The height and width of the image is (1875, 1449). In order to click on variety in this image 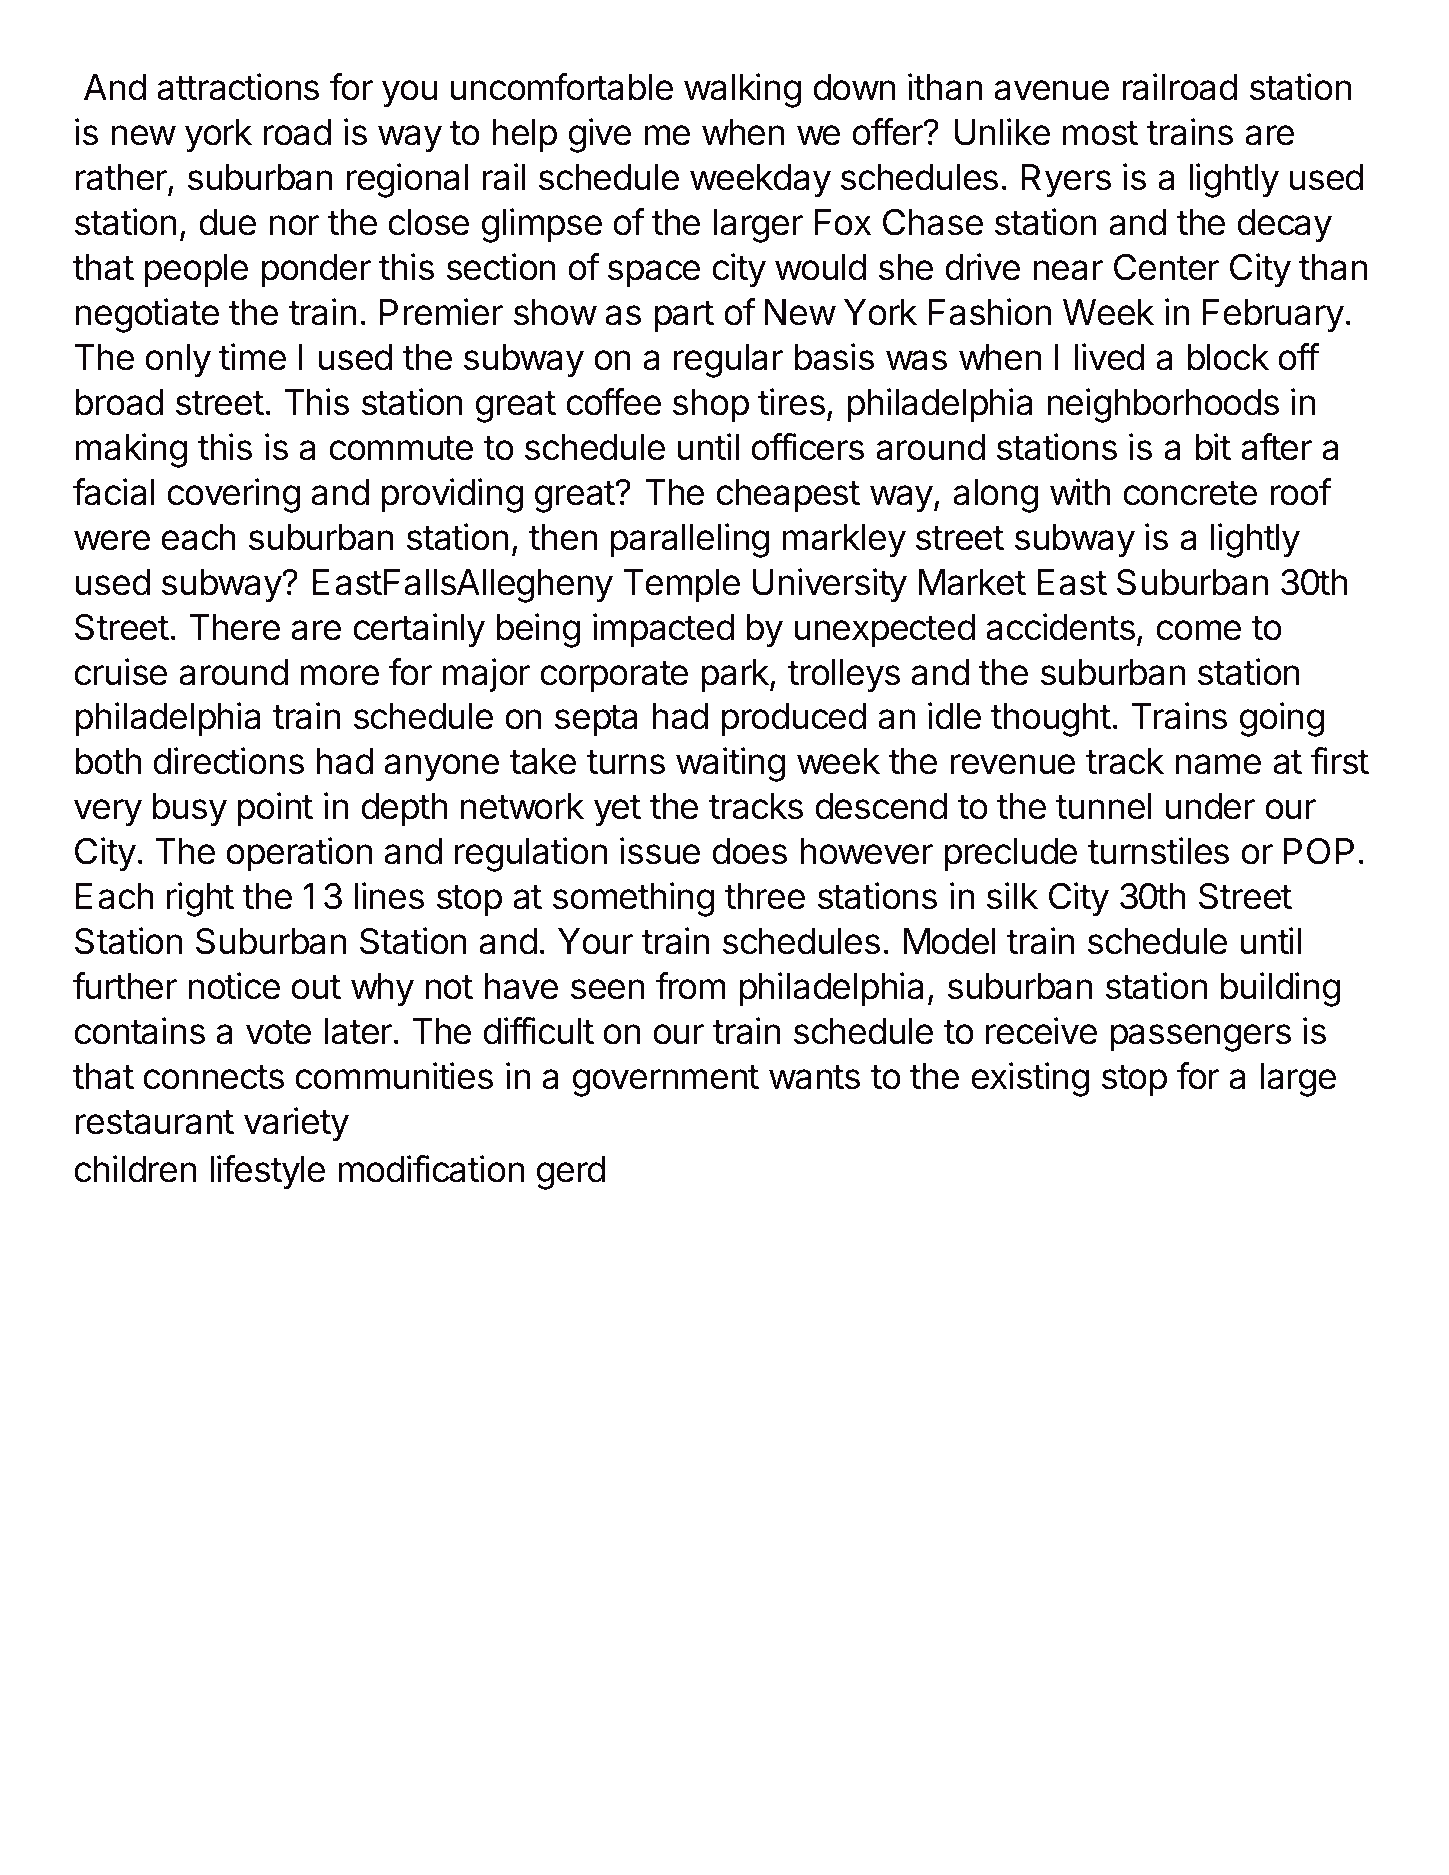, I will do `click(296, 1124)`.
